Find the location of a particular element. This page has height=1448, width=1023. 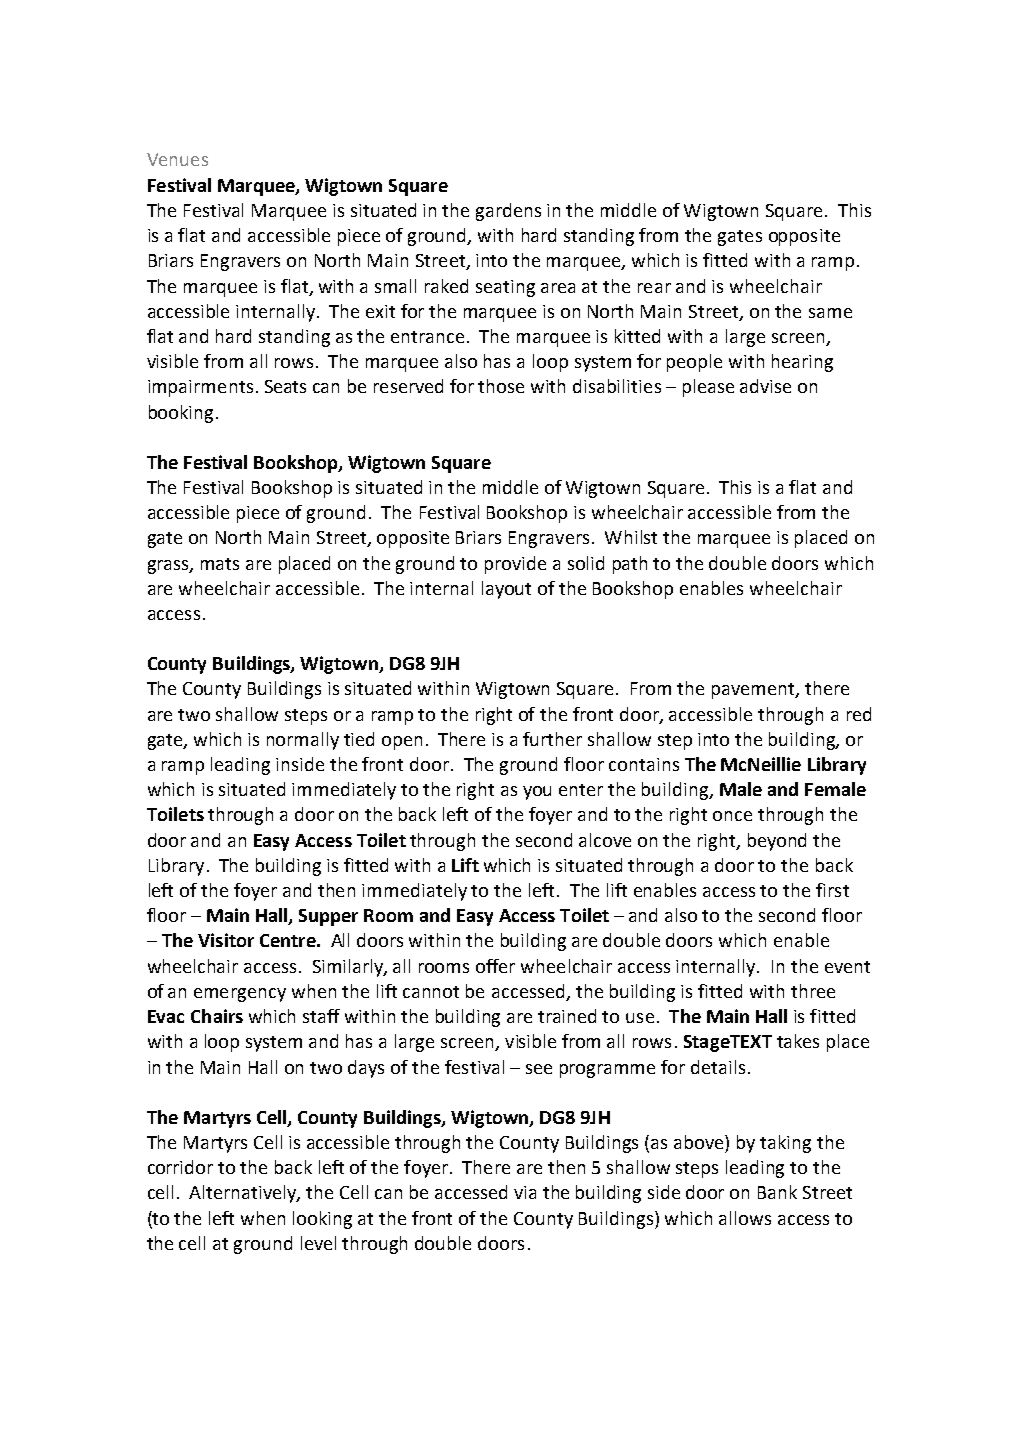

same is located at coordinates (830, 313).
